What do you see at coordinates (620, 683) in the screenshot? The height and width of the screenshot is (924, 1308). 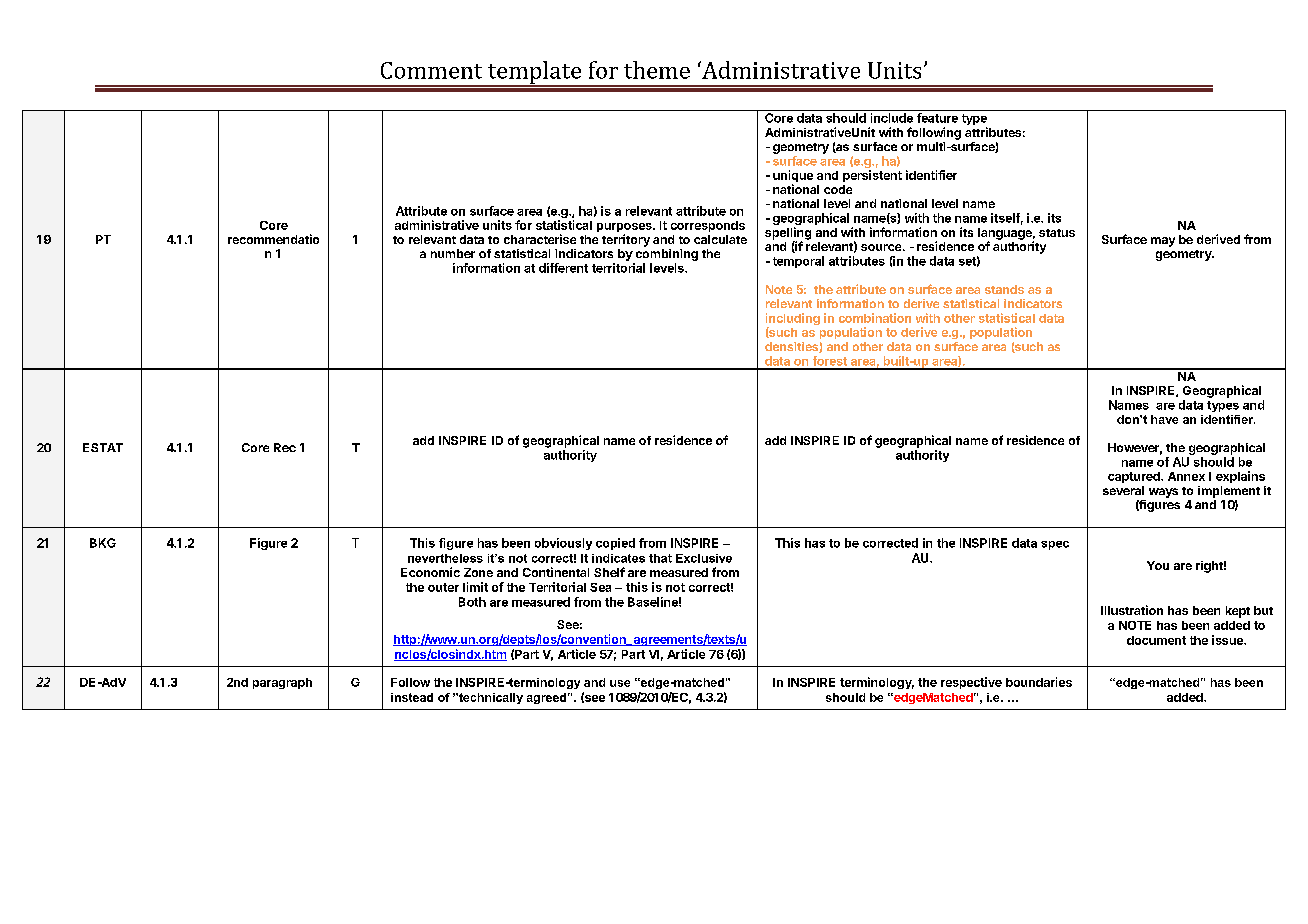 I see `use` at bounding box center [620, 683].
